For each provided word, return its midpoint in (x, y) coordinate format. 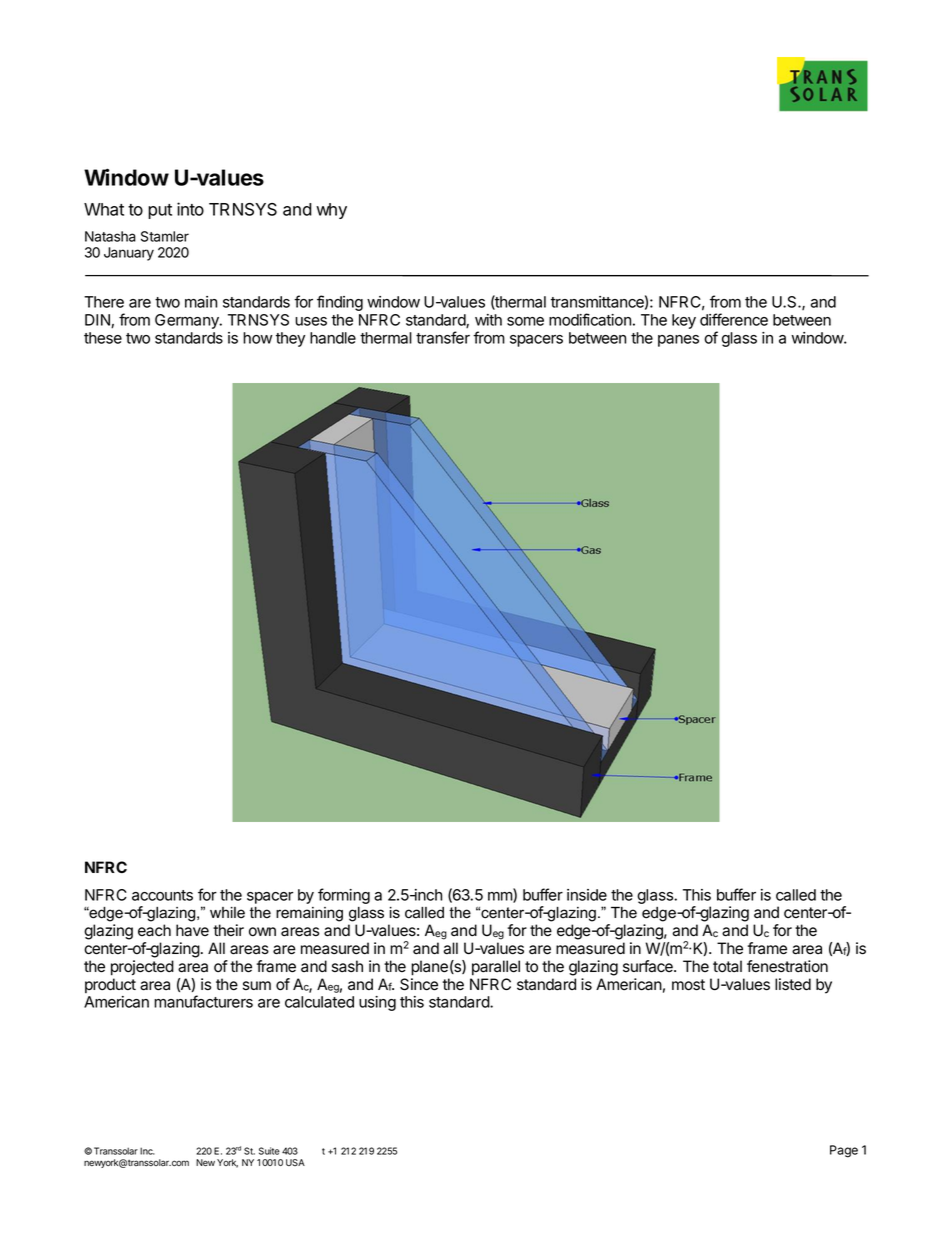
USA (295, 1162)
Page (844, 1151)
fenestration (787, 966)
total (727, 966)
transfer (443, 337)
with (488, 320)
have (192, 930)
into (190, 209)
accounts (162, 895)
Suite (269, 1151)
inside (587, 895)
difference (734, 319)
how (257, 338)
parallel (496, 968)
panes (678, 341)
